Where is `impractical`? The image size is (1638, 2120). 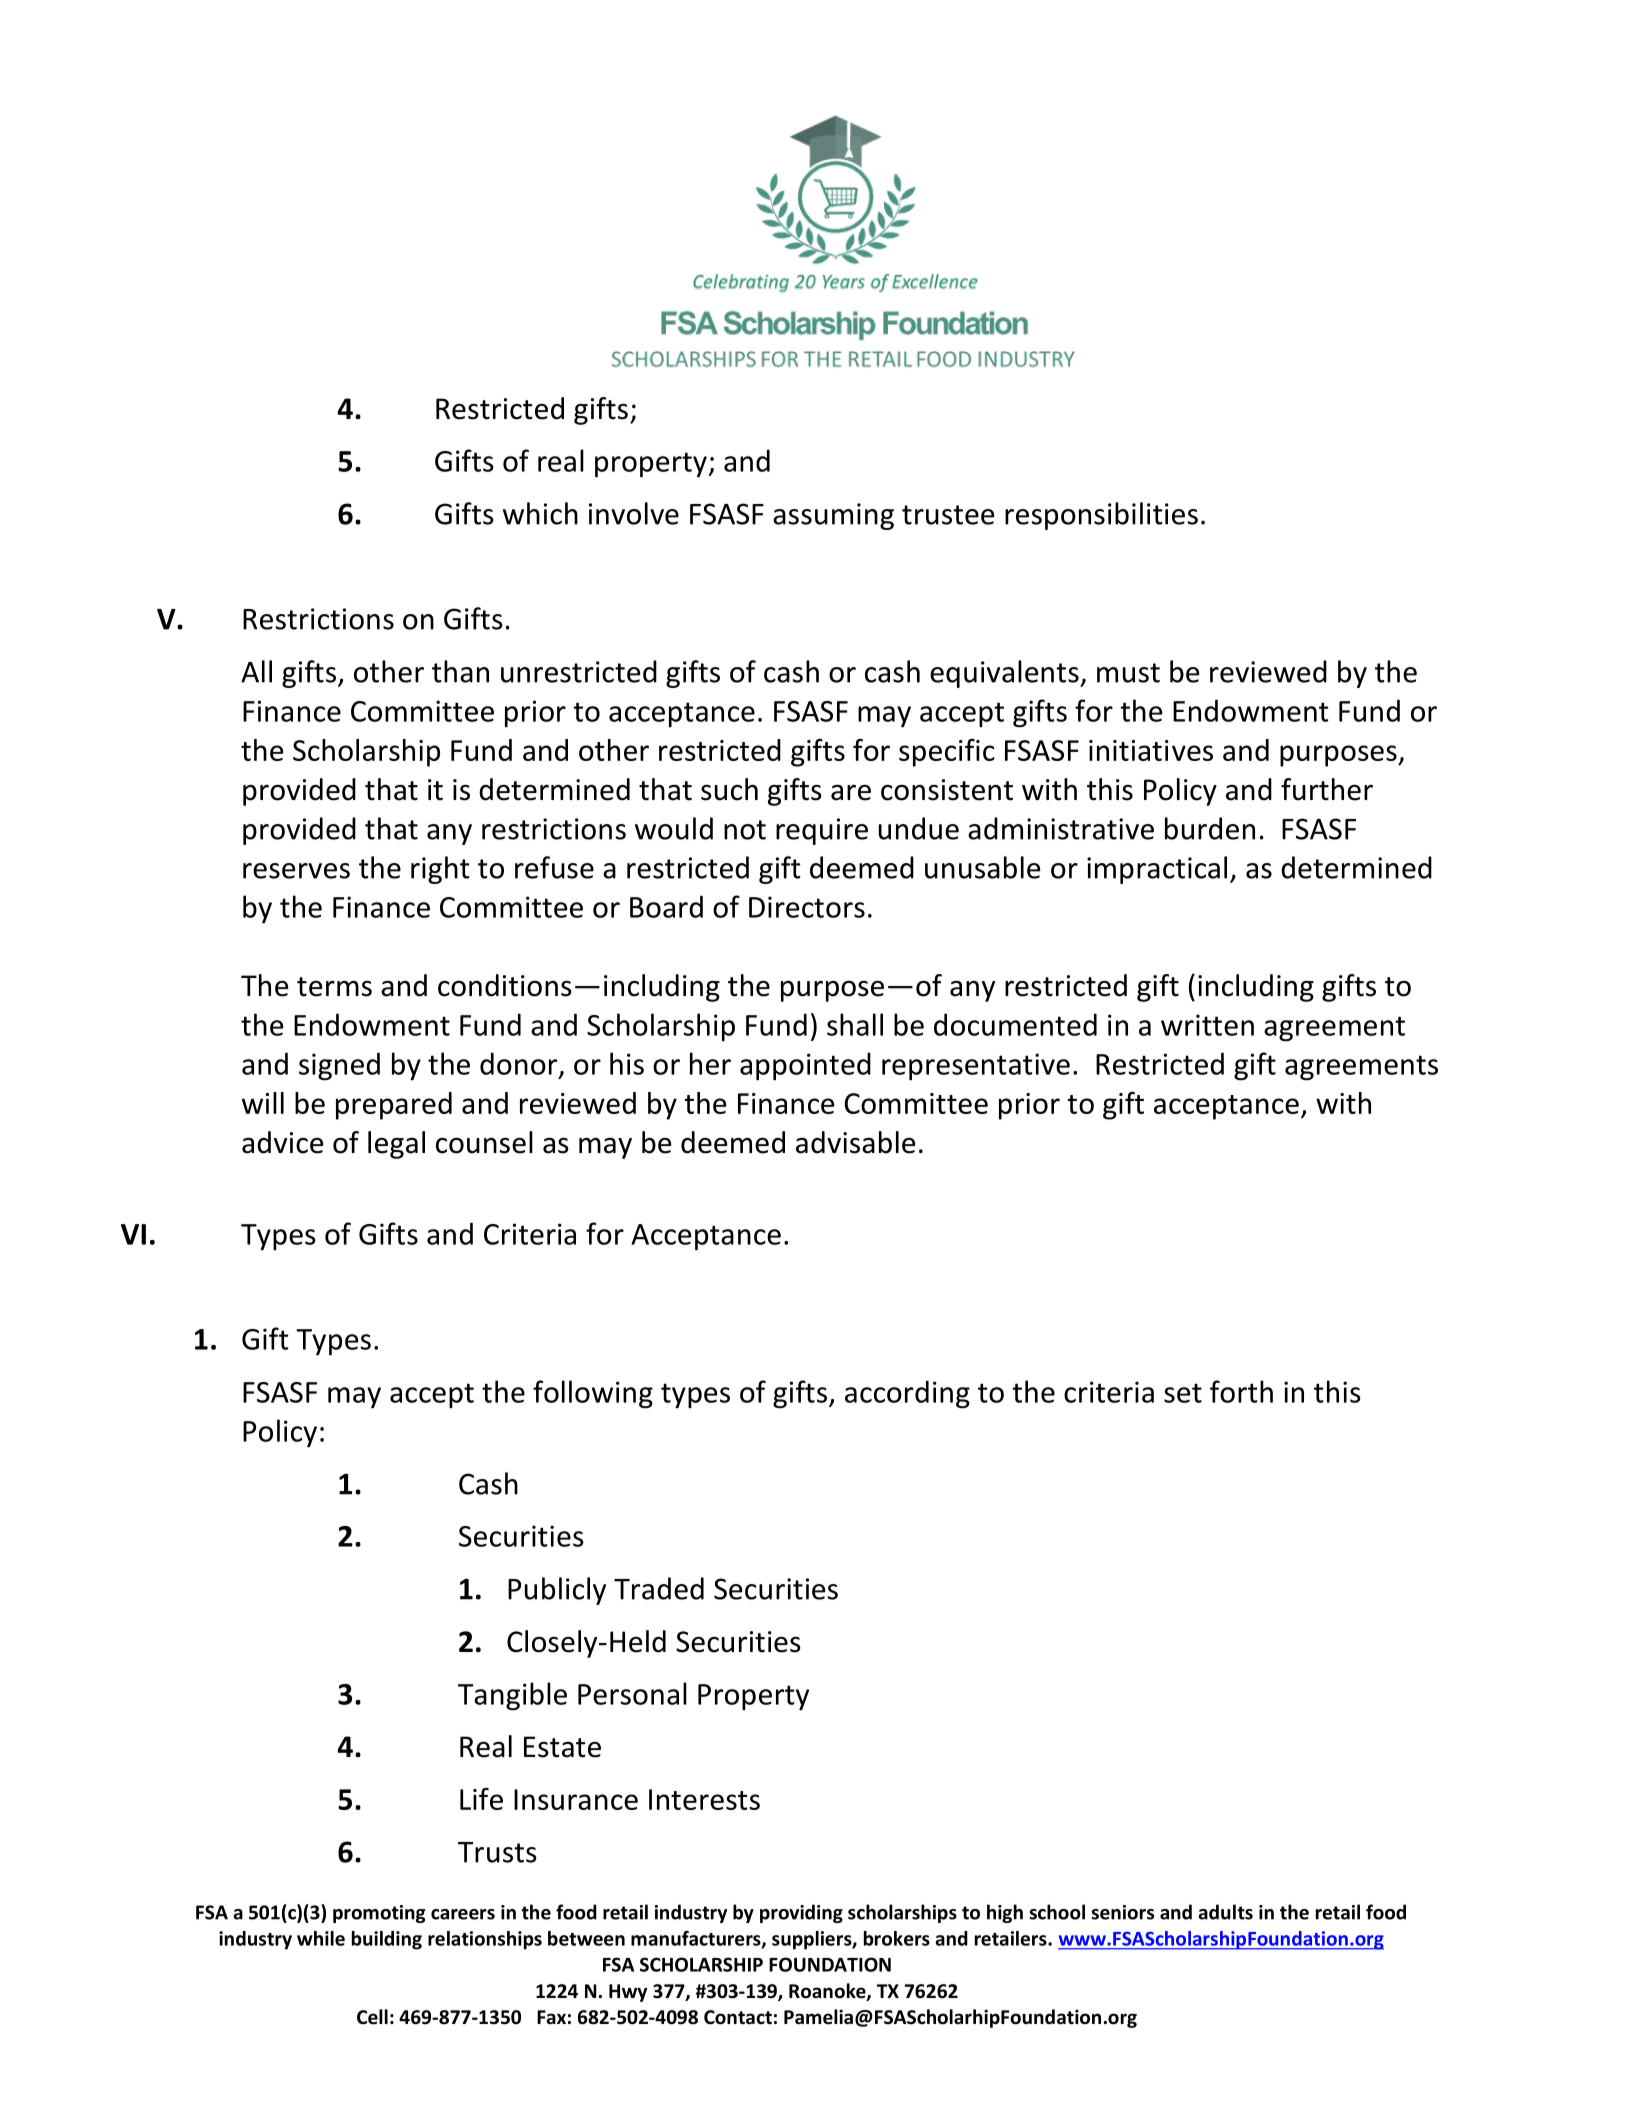 impractical is located at coordinates (1157, 870).
